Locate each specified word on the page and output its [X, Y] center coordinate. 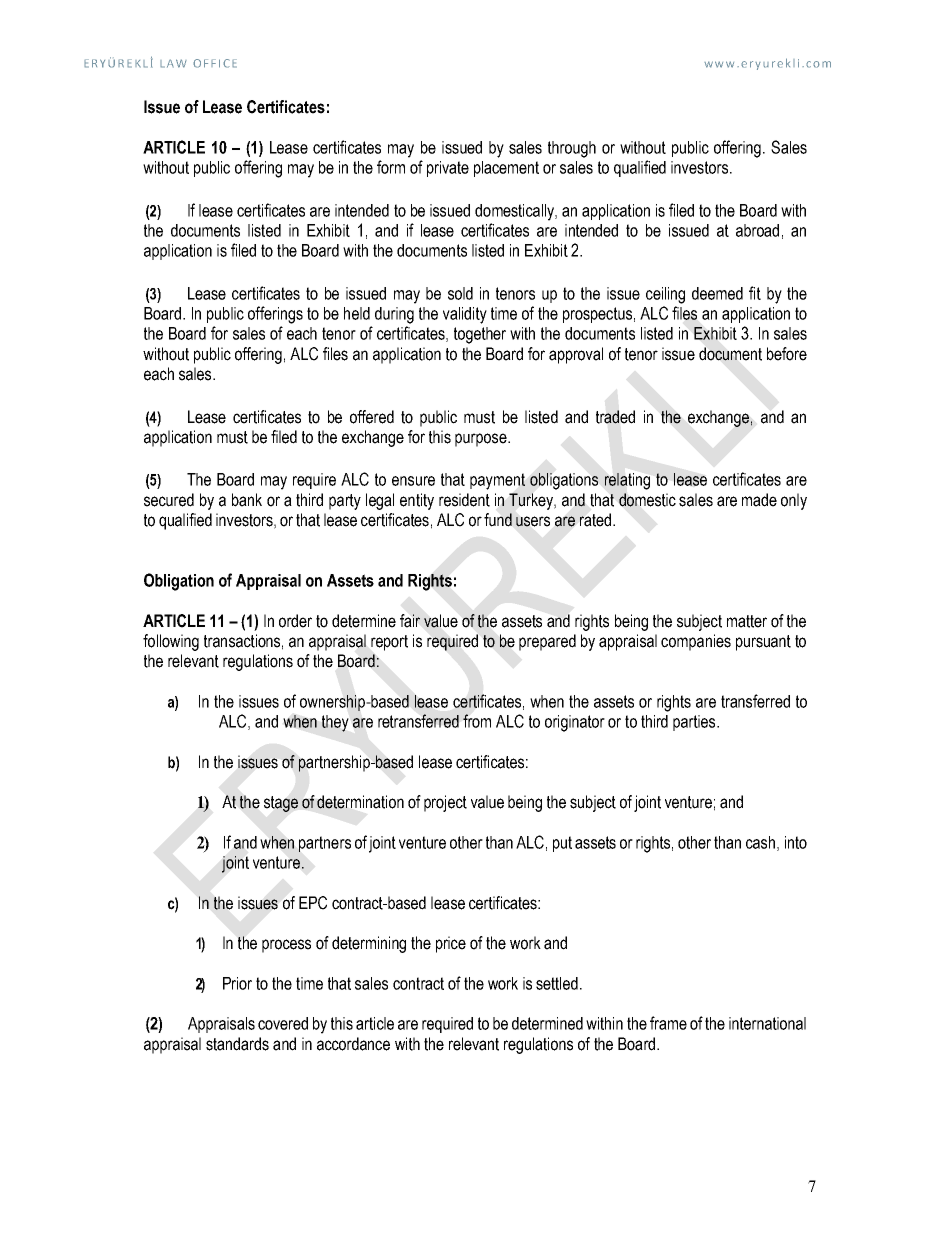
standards [237, 1044]
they [335, 723]
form [391, 167]
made [759, 500]
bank [247, 500]
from [477, 721]
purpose [482, 440]
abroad [757, 230]
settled [557, 983]
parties [695, 723]
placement [506, 169]
